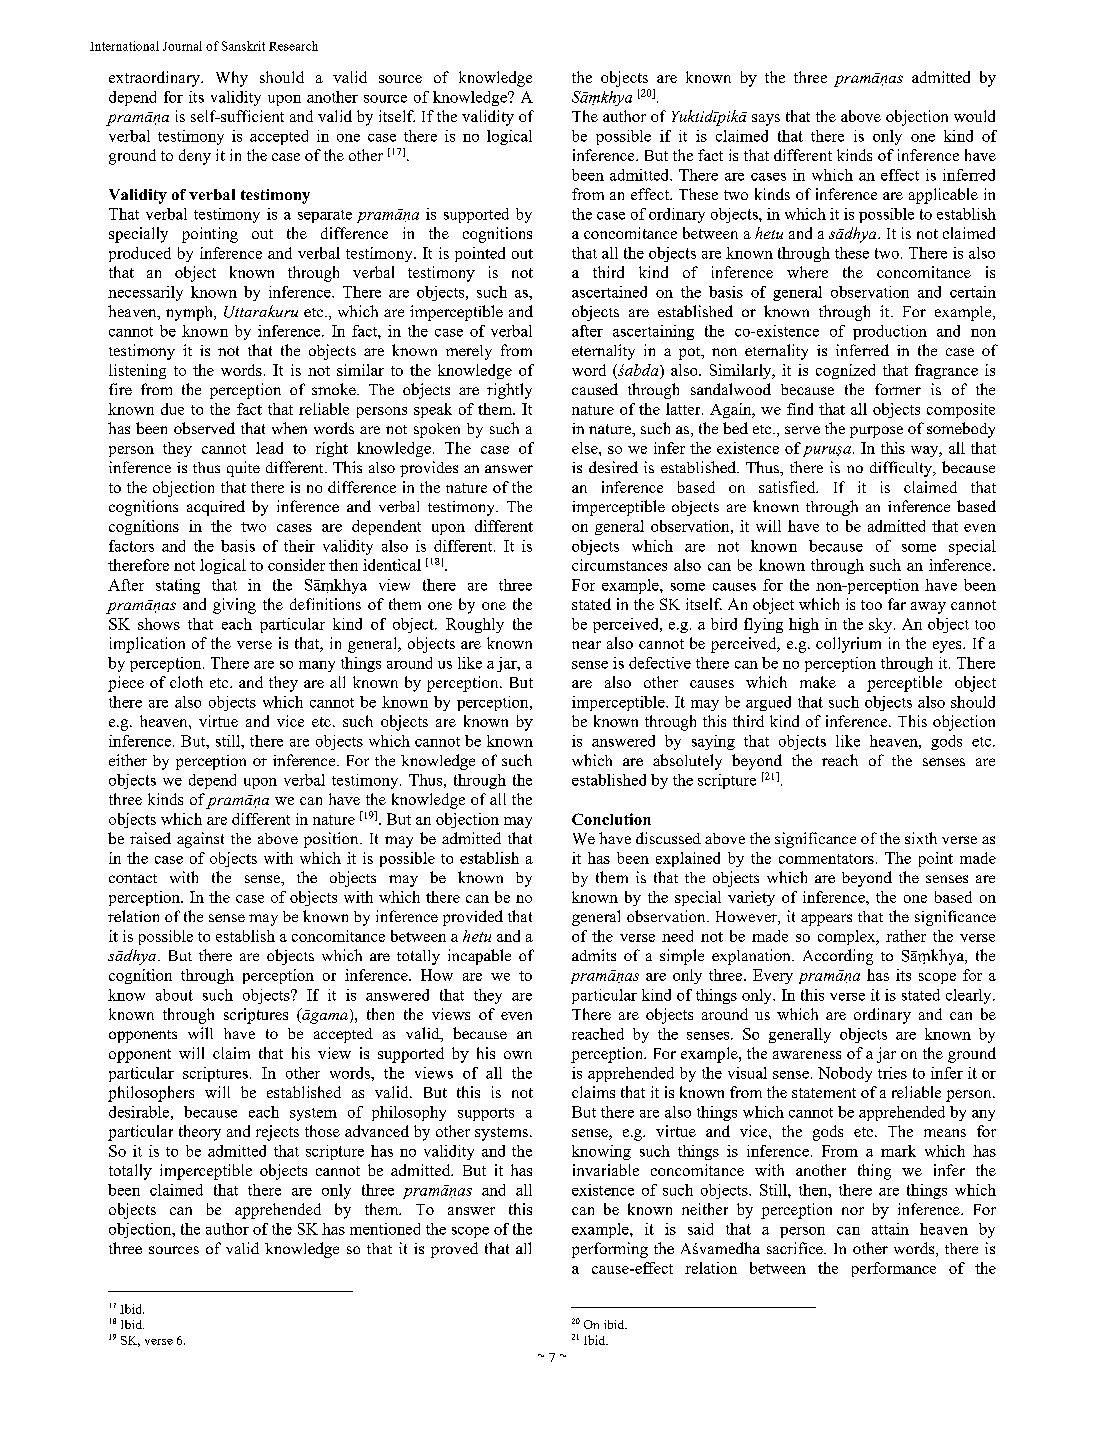 The image size is (1104, 1429). I want to click on far, so click(897, 604).
